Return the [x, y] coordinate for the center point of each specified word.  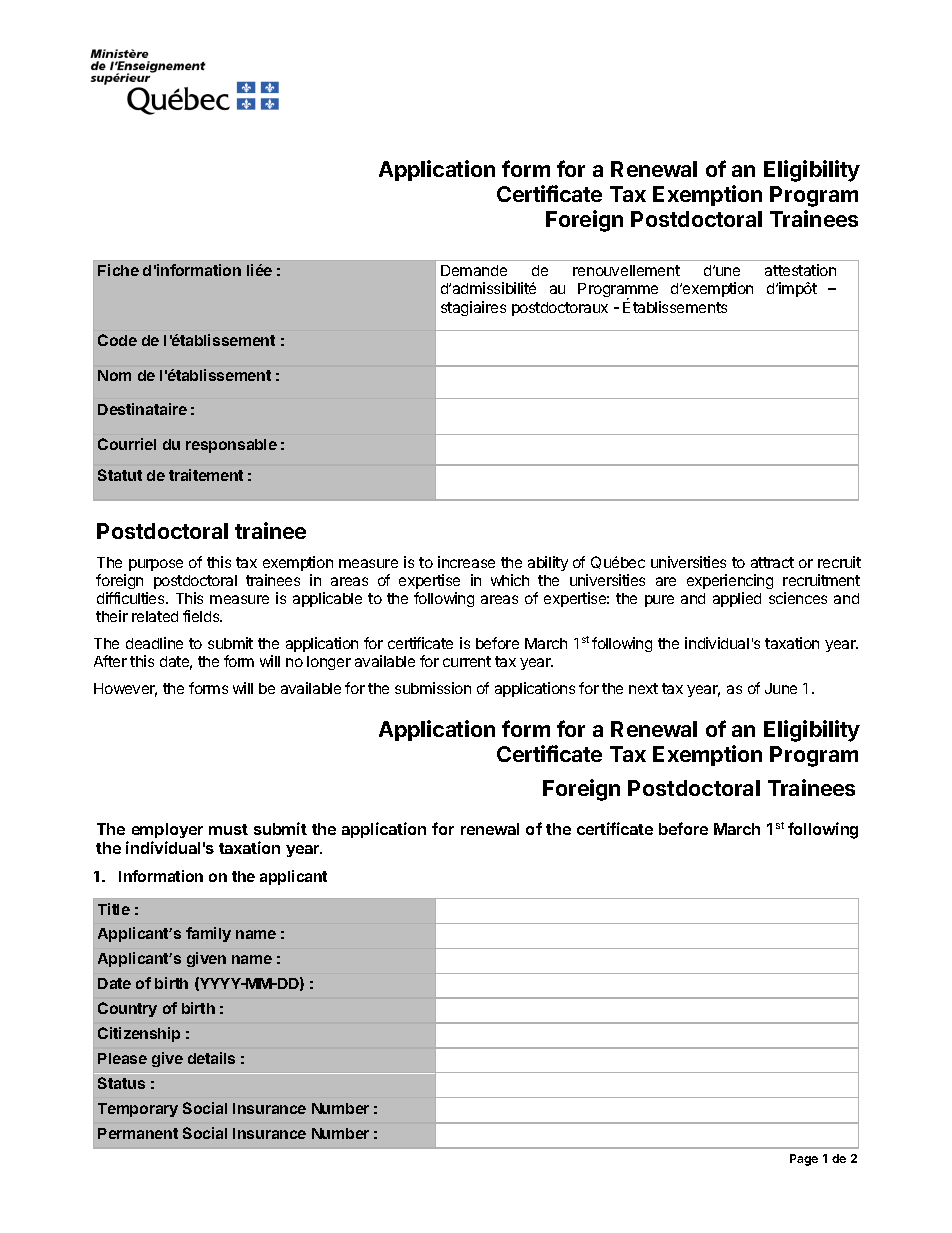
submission [433, 688]
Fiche [118, 270]
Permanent [138, 1133]
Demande [474, 270]
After [110, 661]
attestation [800, 270]
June [781, 688]
